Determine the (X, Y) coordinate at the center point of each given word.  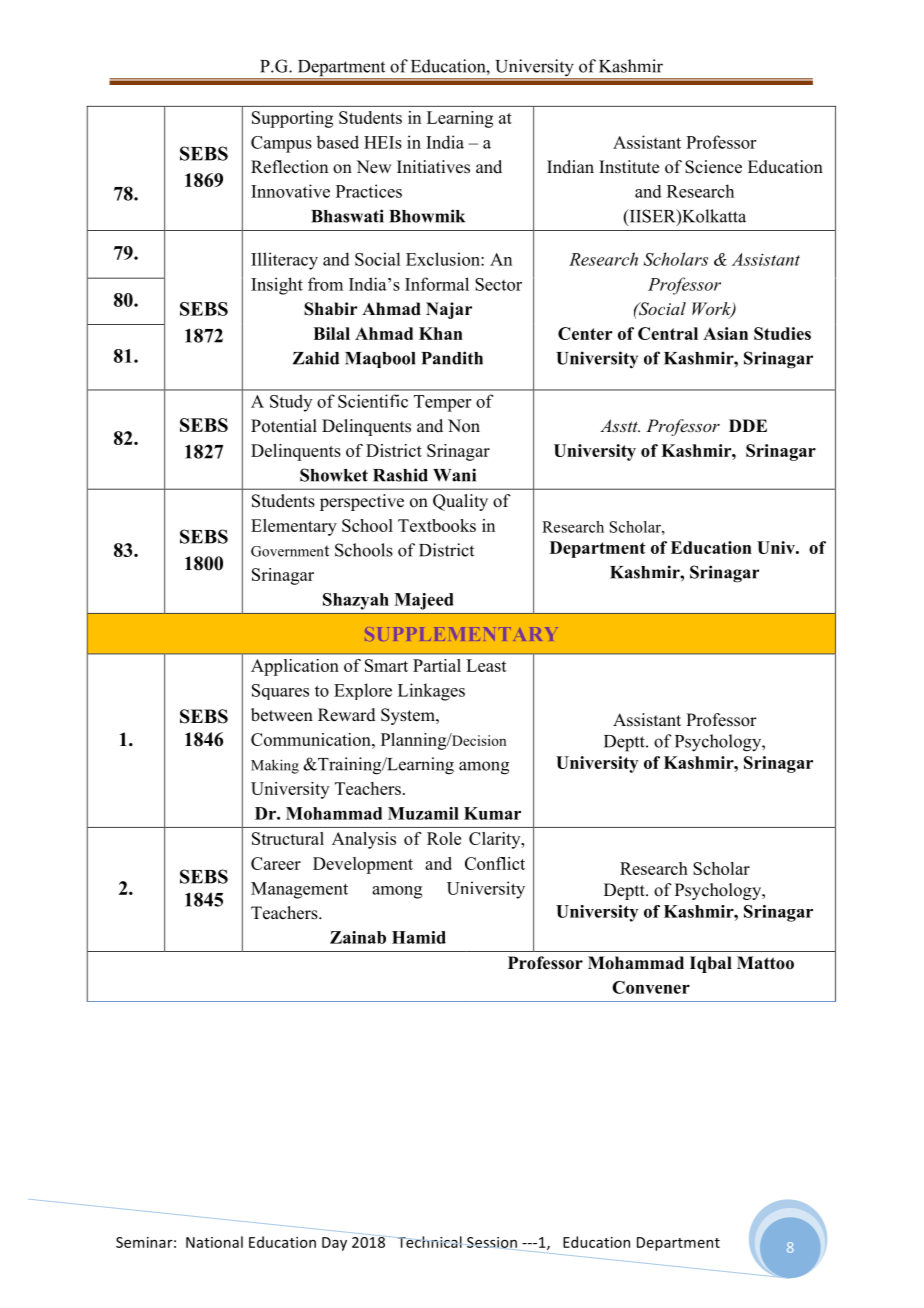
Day (334, 1244)
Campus (281, 144)
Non (464, 426)
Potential (284, 426)
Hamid (419, 937)
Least (486, 665)
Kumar (492, 813)
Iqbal (711, 964)
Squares (280, 692)
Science (713, 167)
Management (299, 890)
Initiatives (433, 167)
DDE (748, 425)
